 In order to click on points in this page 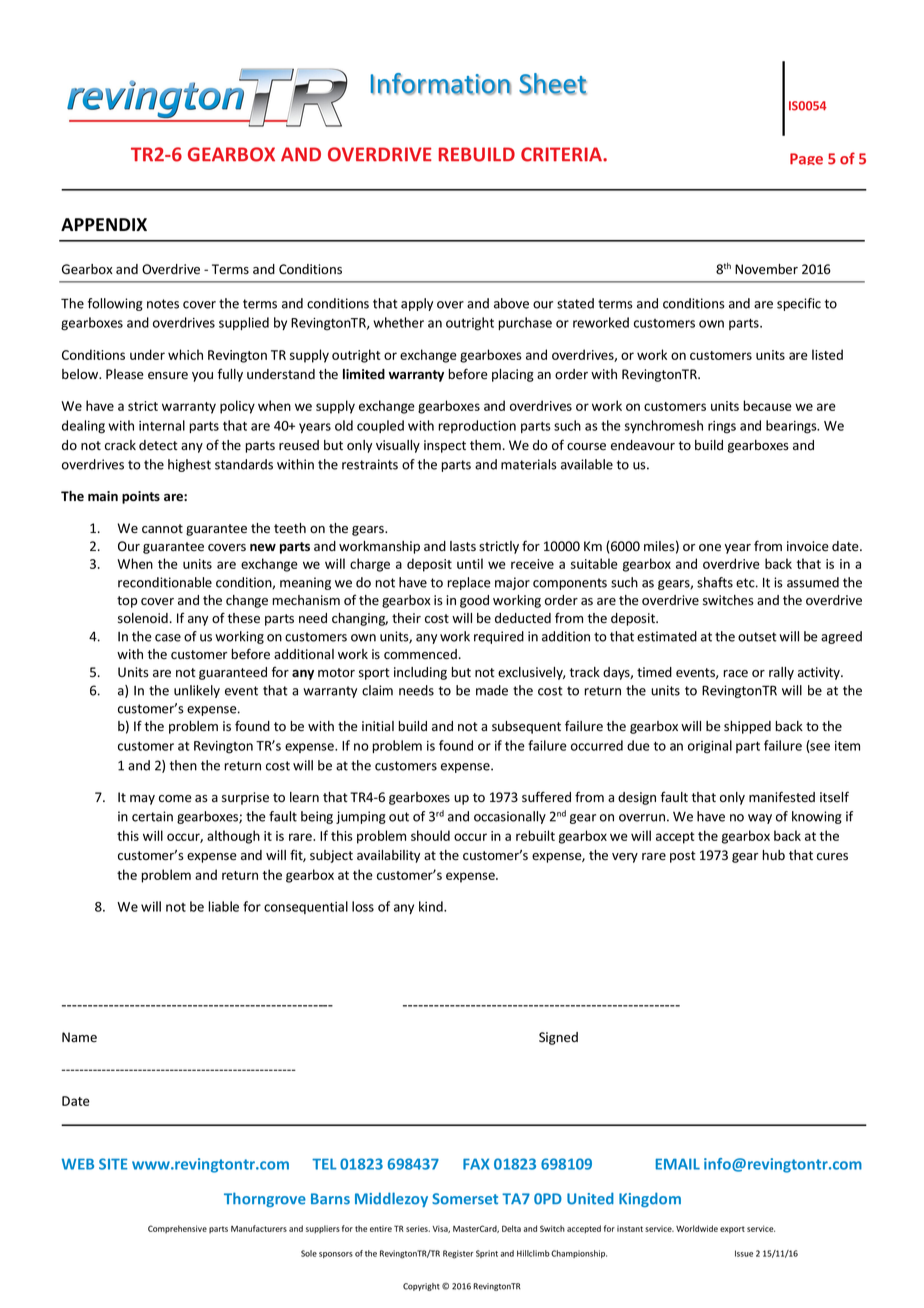, I will do `click(141, 497)`.
